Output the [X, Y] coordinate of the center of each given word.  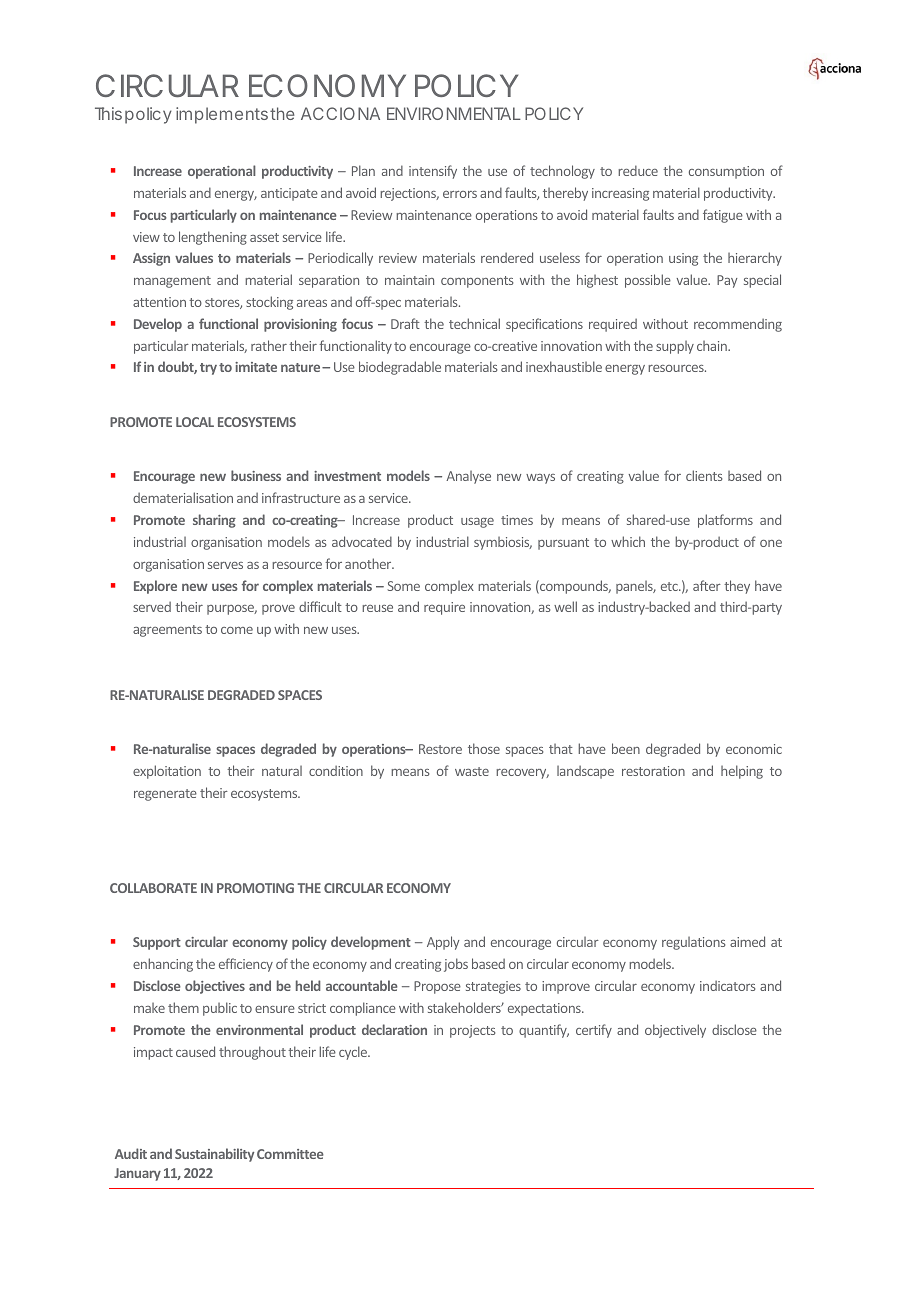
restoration [653, 771]
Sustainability [214, 1155]
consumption [726, 172]
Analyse [468, 477]
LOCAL [195, 422]
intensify [433, 172]
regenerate [165, 795]
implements [222, 115]
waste [472, 771]
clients [704, 475]
